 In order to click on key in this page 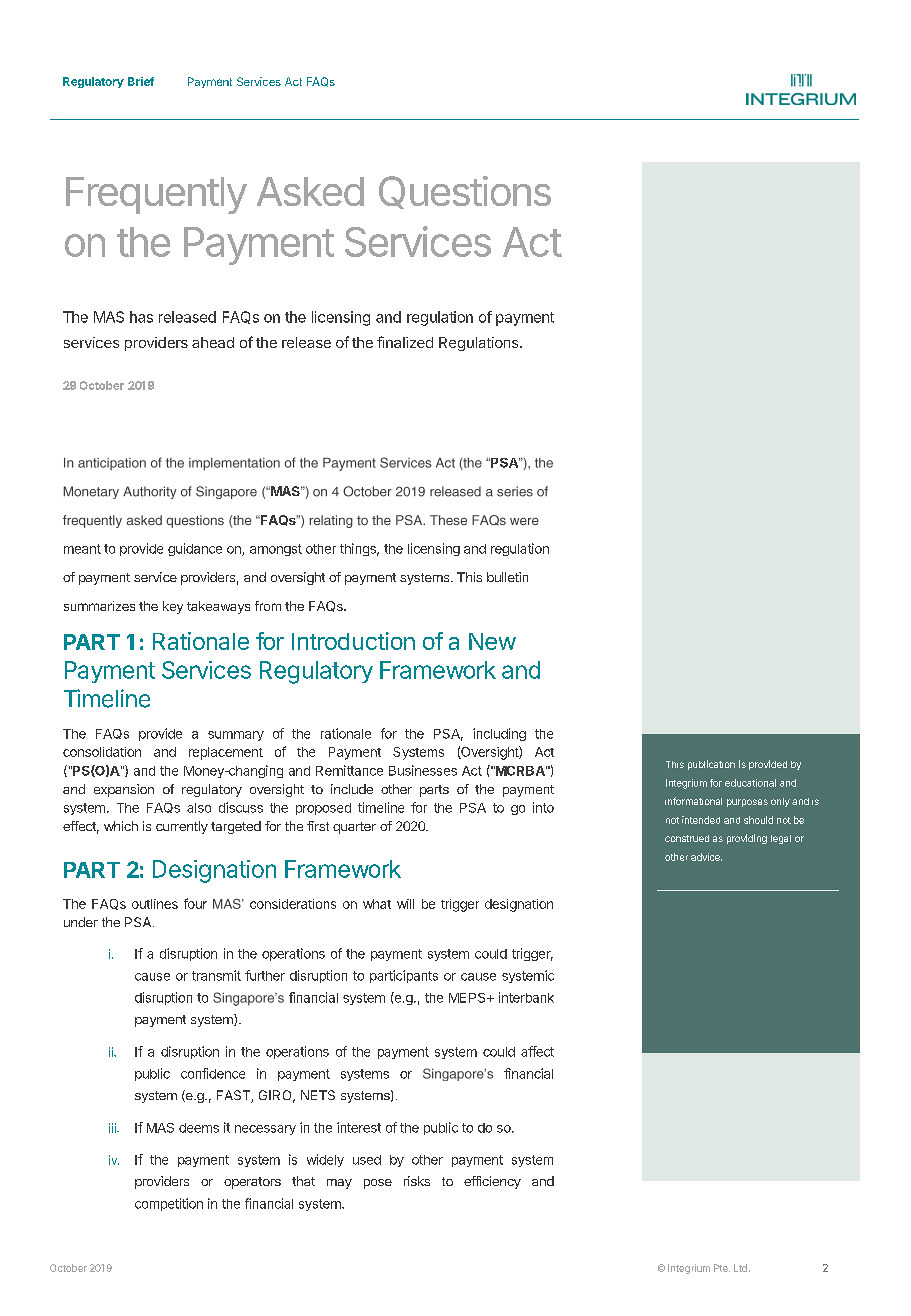, I will do `click(173, 607)`.
